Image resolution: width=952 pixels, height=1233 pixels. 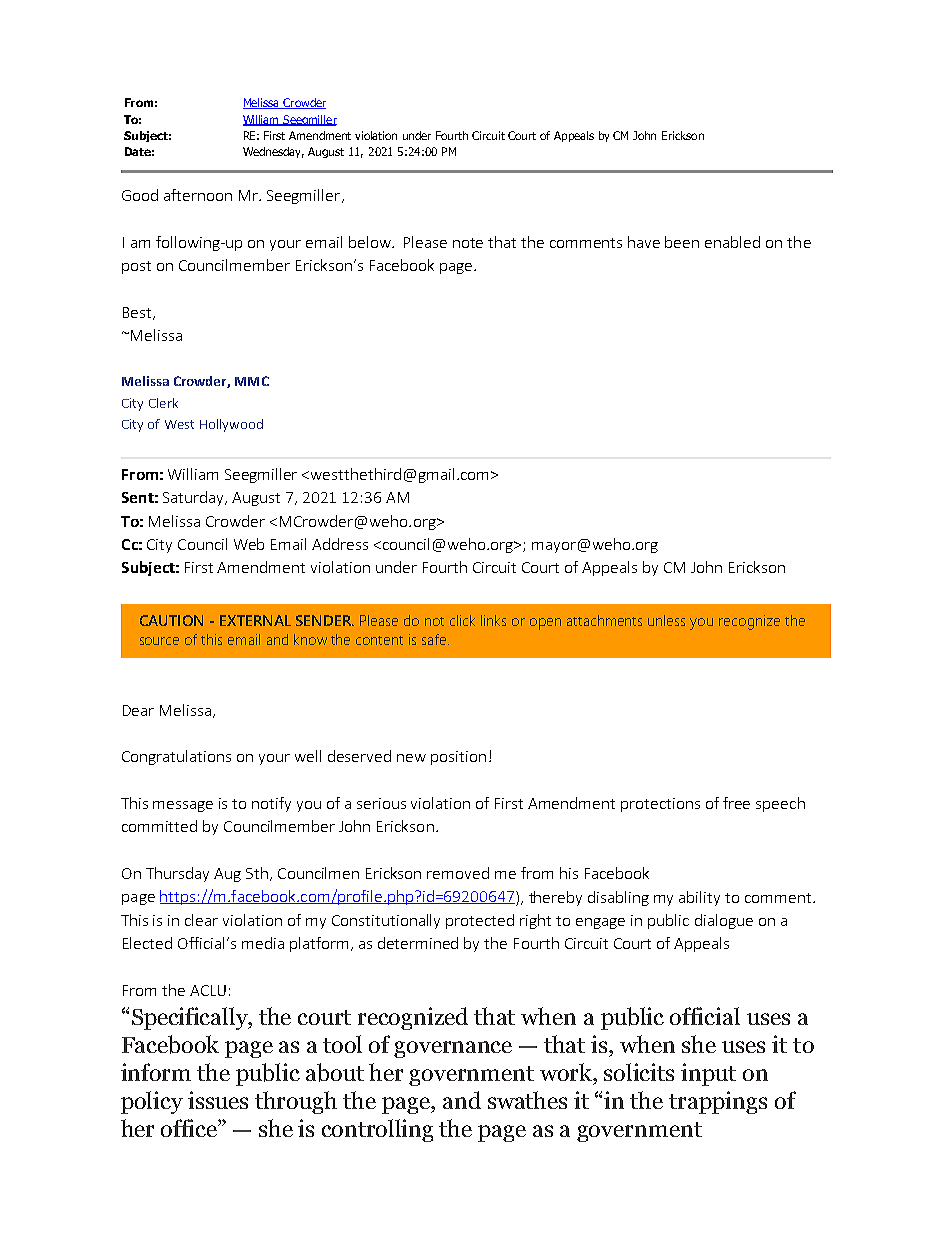 I want to click on been, so click(x=682, y=242).
